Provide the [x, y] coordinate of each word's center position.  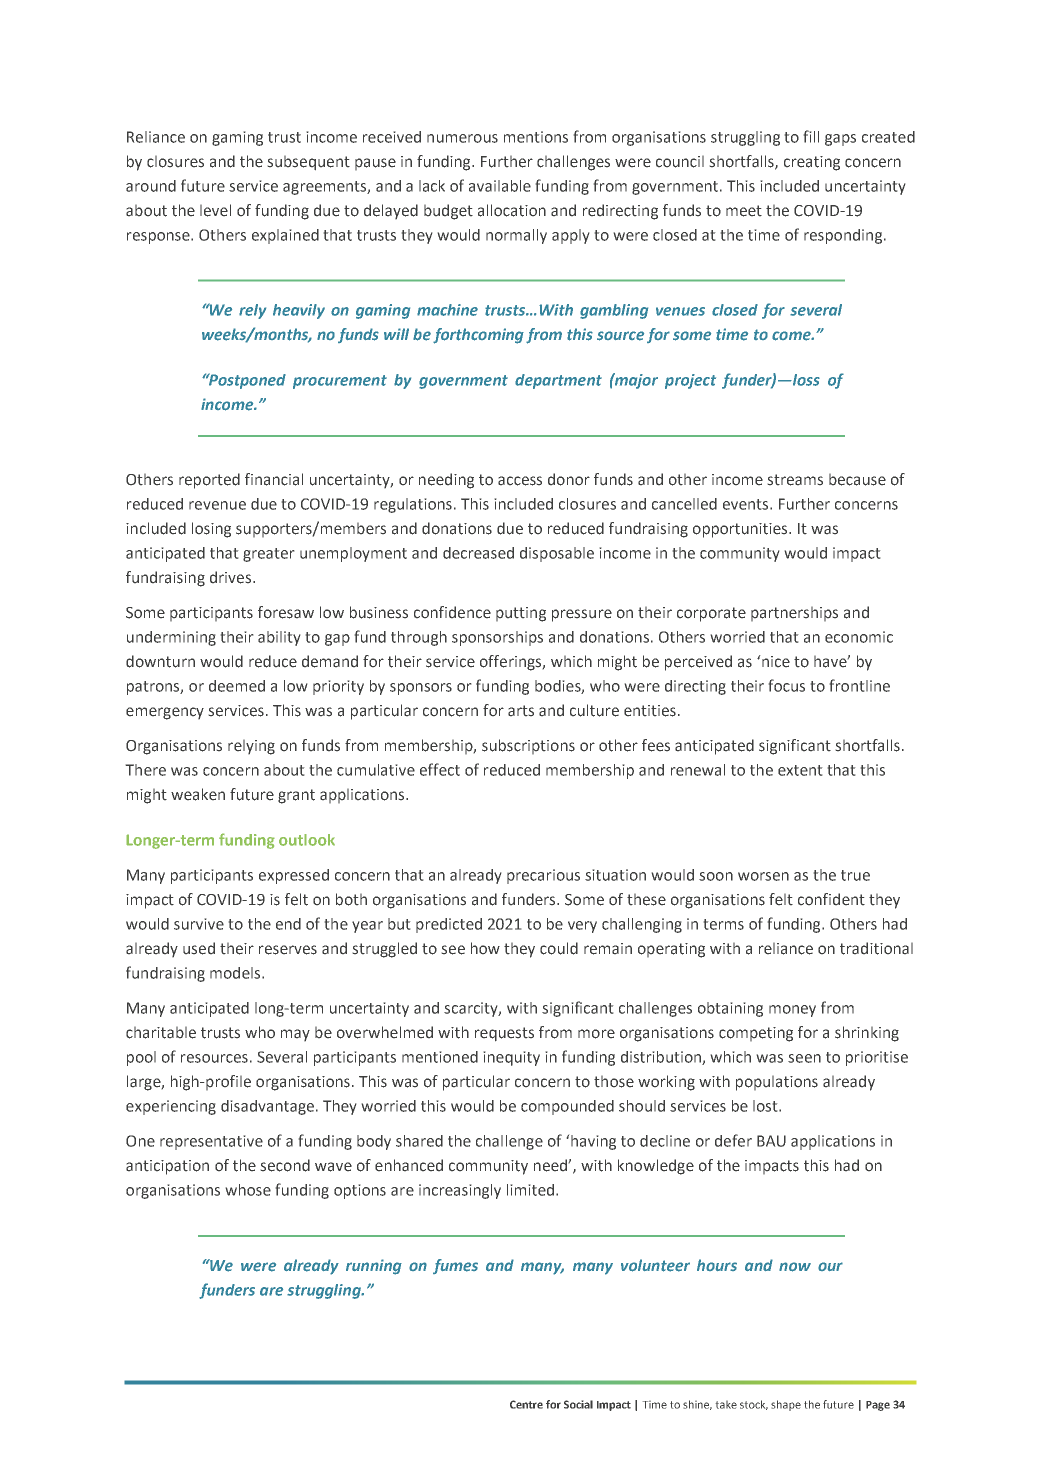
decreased [478, 553]
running [374, 1267]
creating [812, 163]
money [792, 1011]
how [485, 948]
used [199, 948]
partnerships [794, 614]
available [500, 186]
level [215, 210]
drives [232, 577]
